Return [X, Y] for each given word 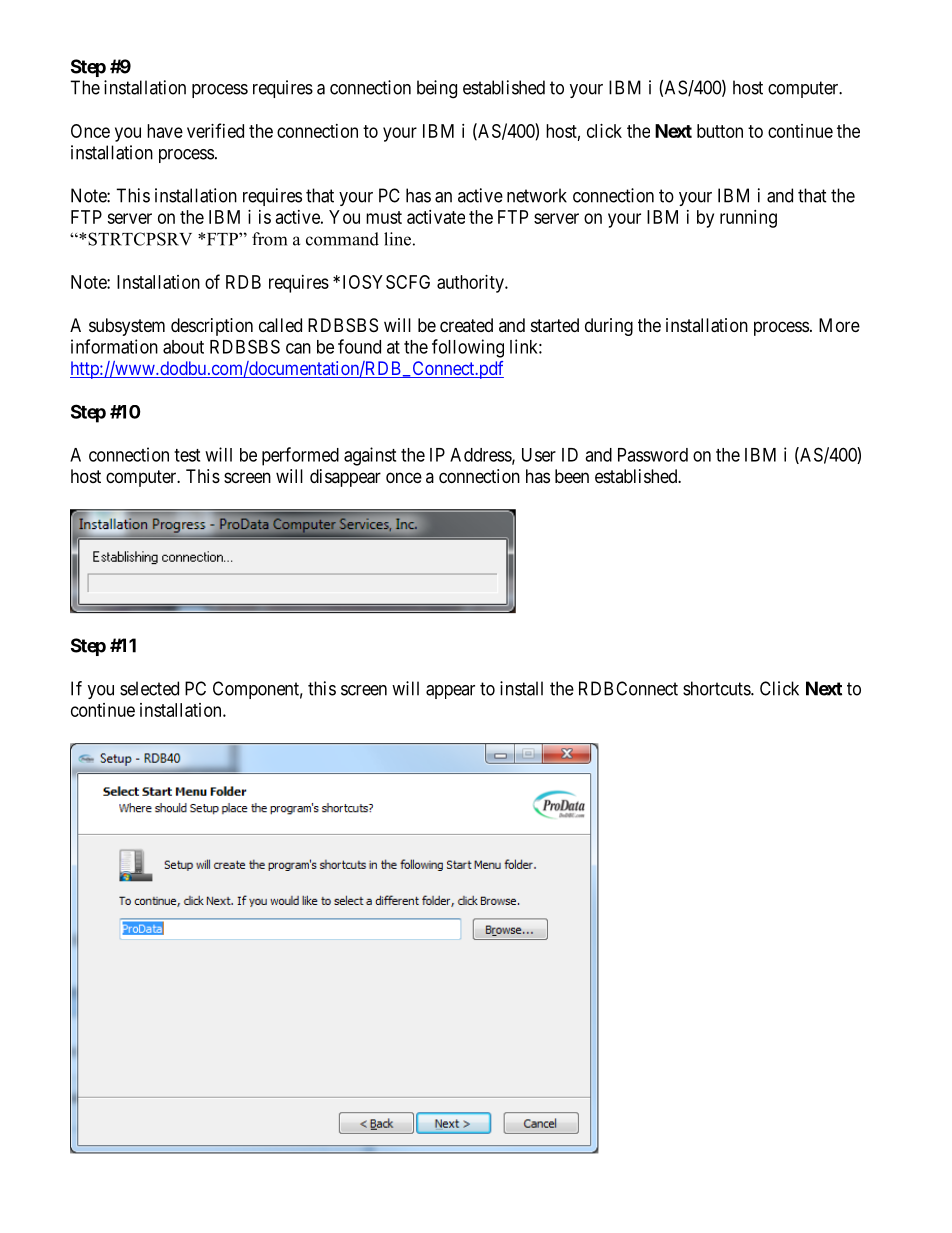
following [468, 348]
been [572, 476]
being [437, 89]
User [539, 455]
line [397, 239]
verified [215, 130]
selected [149, 688]
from [269, 239]
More [839, 325]
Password [653, 455]
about [183, 347]
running [748, 219]
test [187, 455]
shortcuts [717, 688]
